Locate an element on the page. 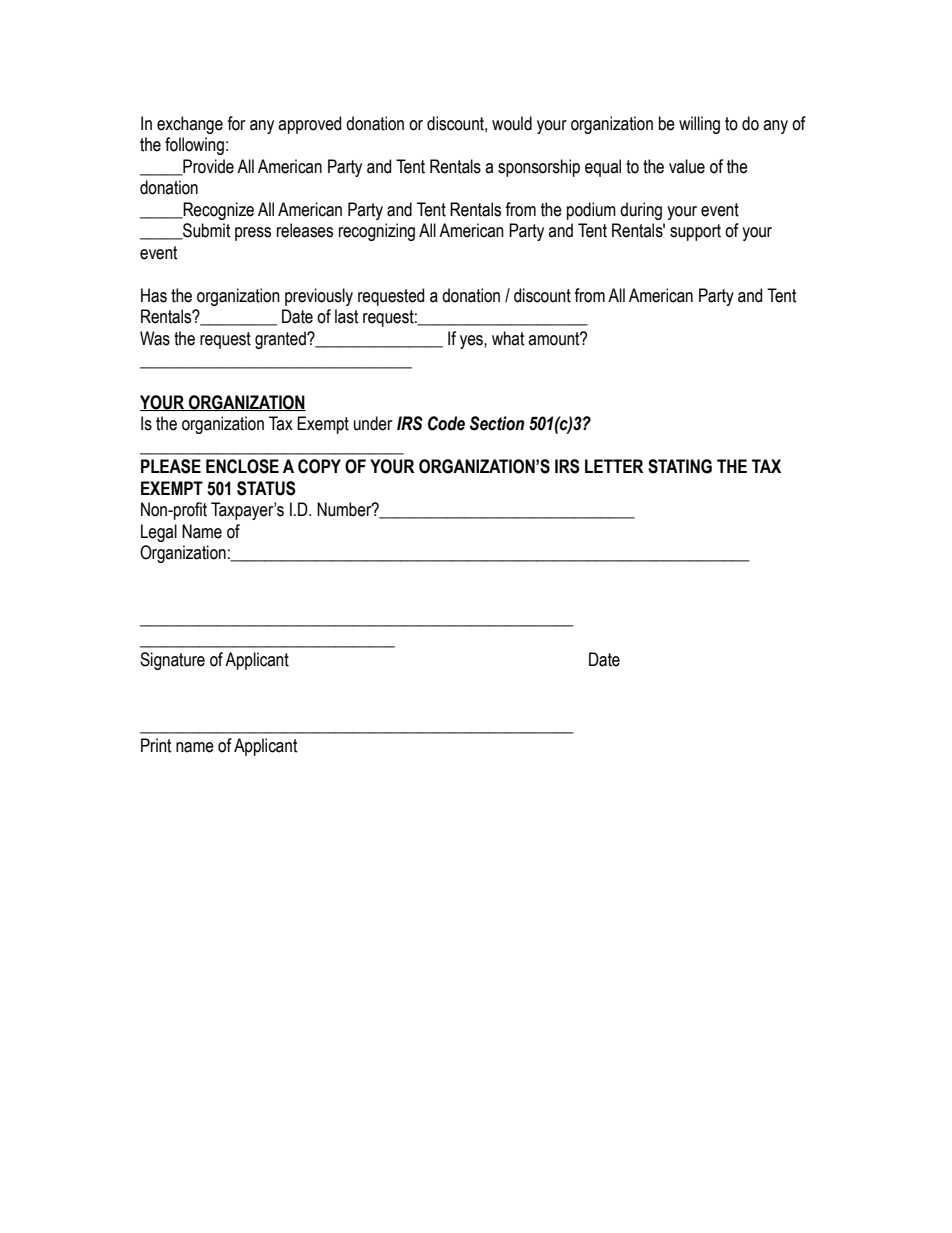 This image has width=952, height=1233. following is located at coordinates (194, 146).
